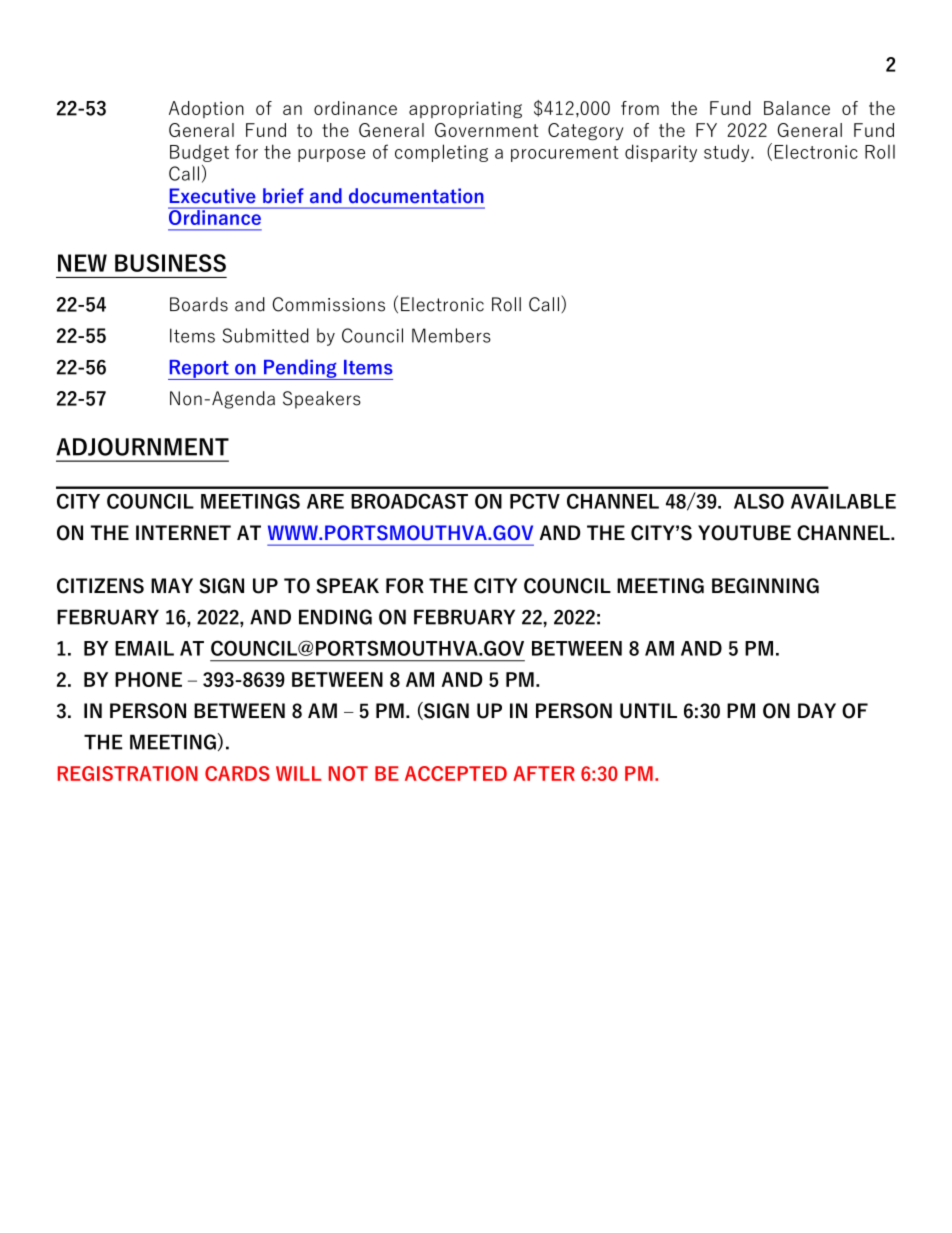  I want to click on Government, so click(487, 130).
